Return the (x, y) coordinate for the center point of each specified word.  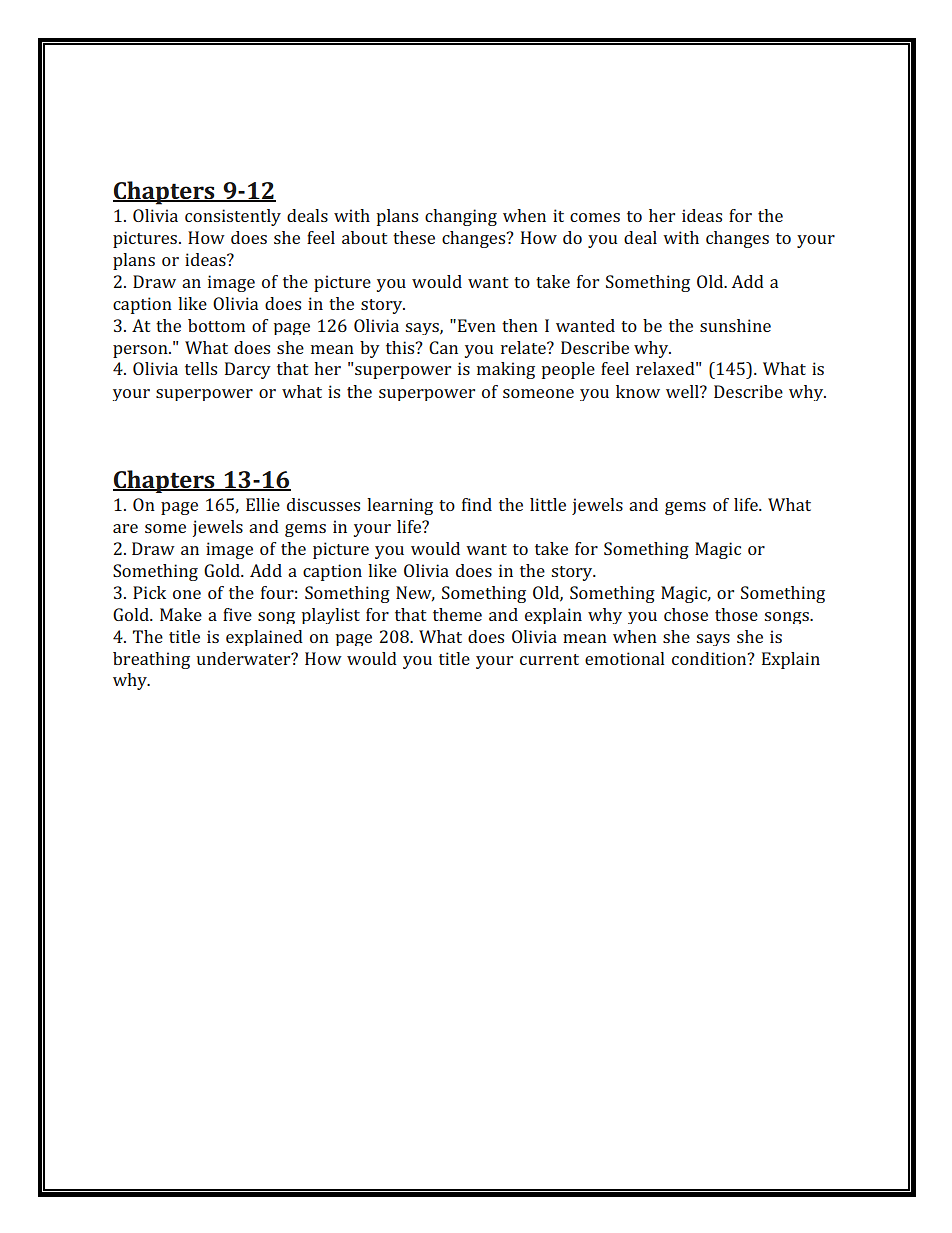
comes (595, 217)
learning (400, 506)
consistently (233, 217)
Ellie (263, 504)
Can (443, 347)
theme (457, 614)
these (414, 237)
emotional (625, 658)
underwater (245, 658)
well (683, 391)
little (548, 504)
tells (201, 368)
